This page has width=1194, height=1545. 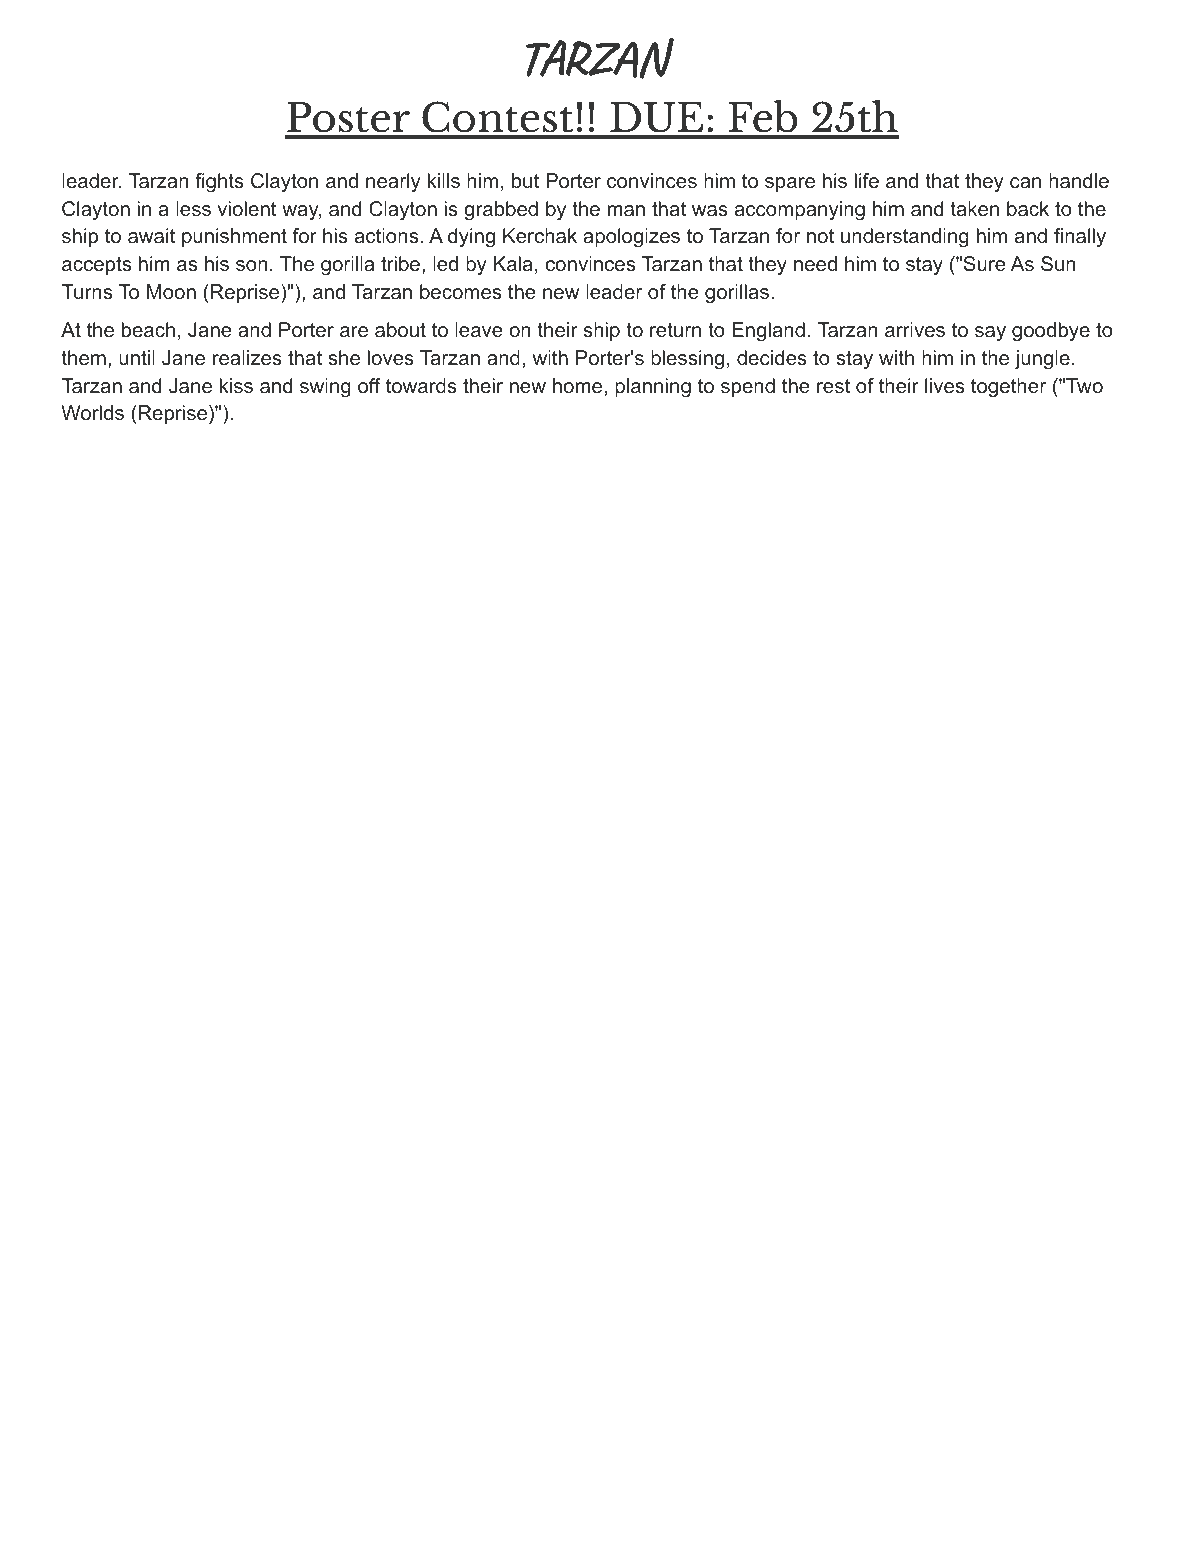 What do you see at coordinates (219, 183) in the page?
I see `fights` at bounding box center [219, 183].
